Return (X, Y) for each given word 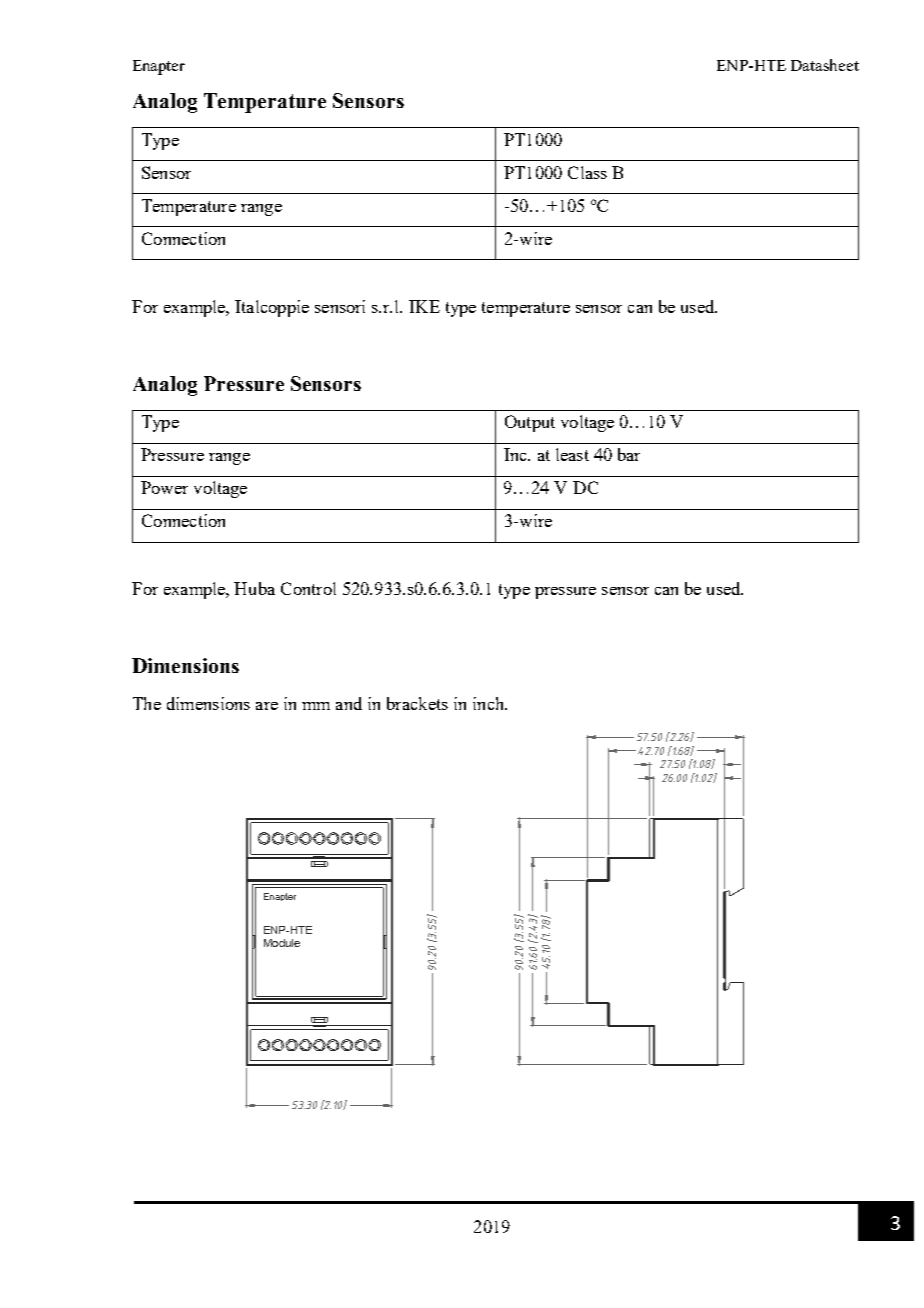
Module (282, 943)
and (349, 703)
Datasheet (825, 65)
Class (587, 172)
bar (629, 454)
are (267, 706)
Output (530, 423)
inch (489, 703)
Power (164, 487)
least (572, 454)
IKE (424, 306)
